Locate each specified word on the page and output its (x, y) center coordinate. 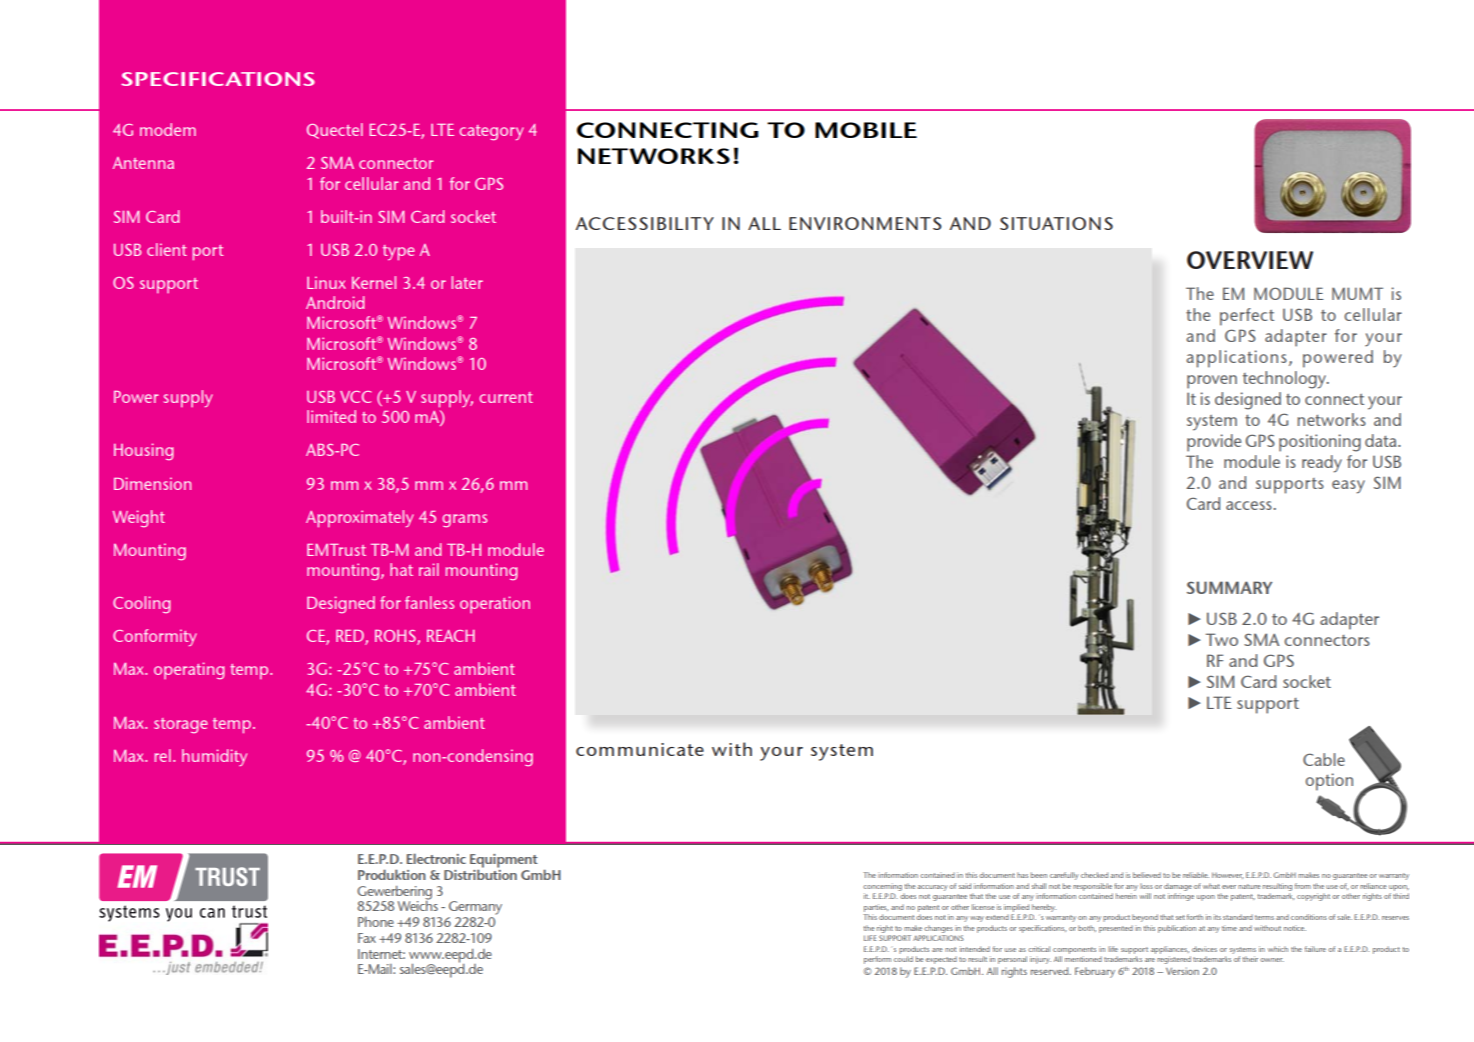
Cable (1324, 759)
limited (331, 416)
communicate (640, 749)
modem (168, 129)
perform (877, 960)
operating (189, 671)
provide (1214, 443)
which (1278, 949)
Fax (367, 938)
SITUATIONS (1056, 223)
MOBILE (866, 130)
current (506, 397)
